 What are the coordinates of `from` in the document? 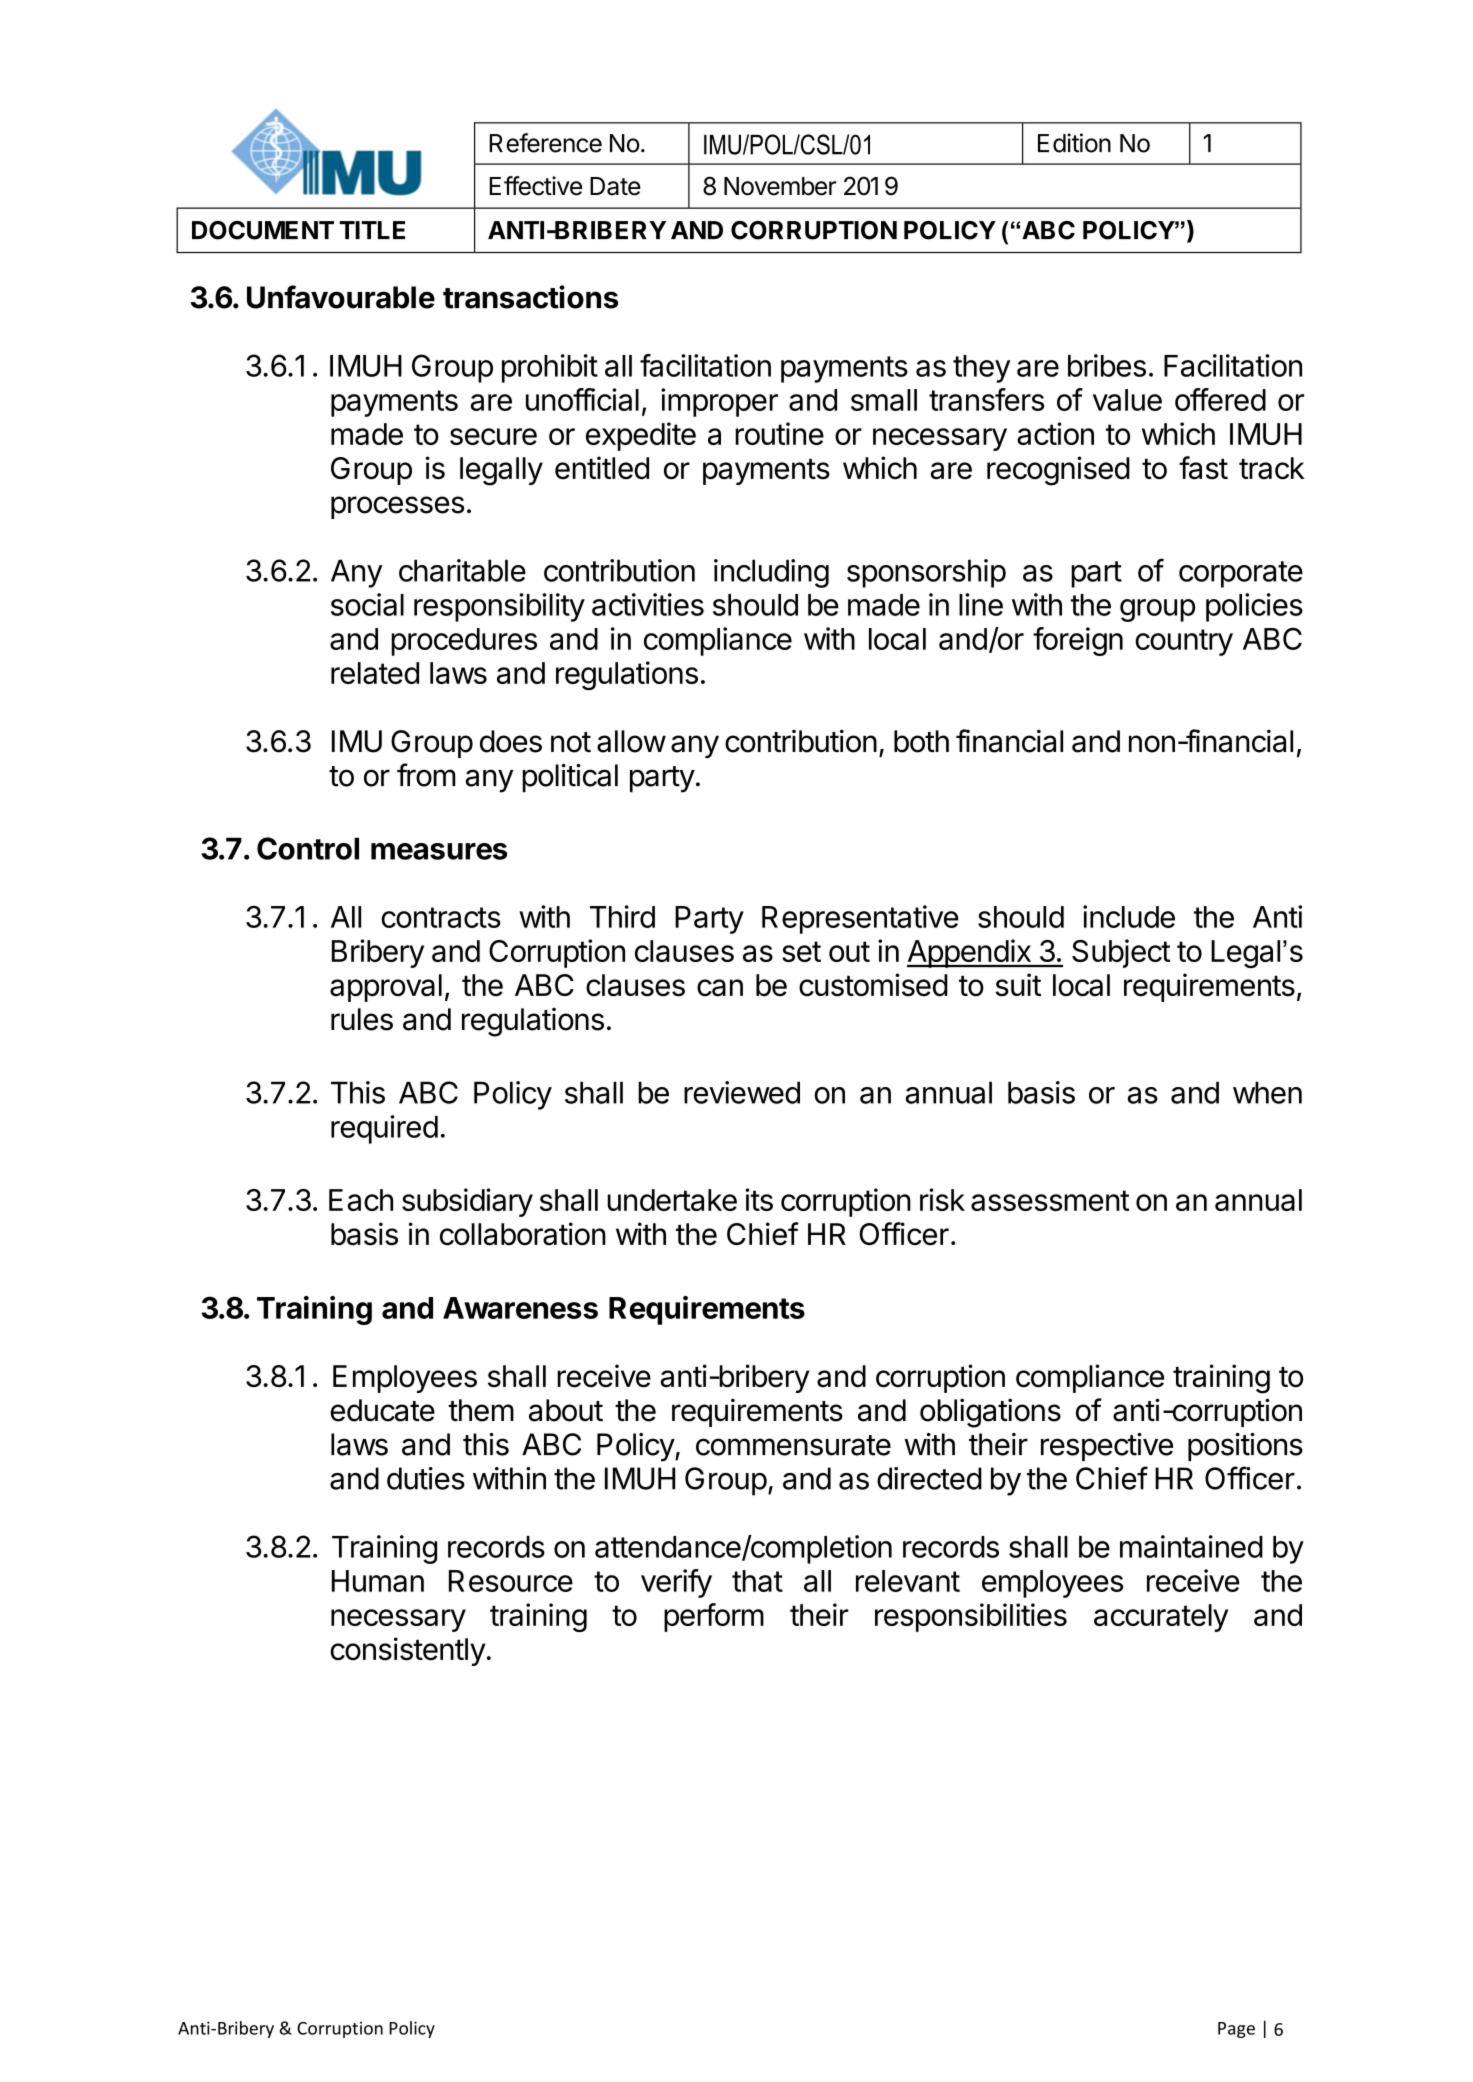 It's located at (426, 775).
